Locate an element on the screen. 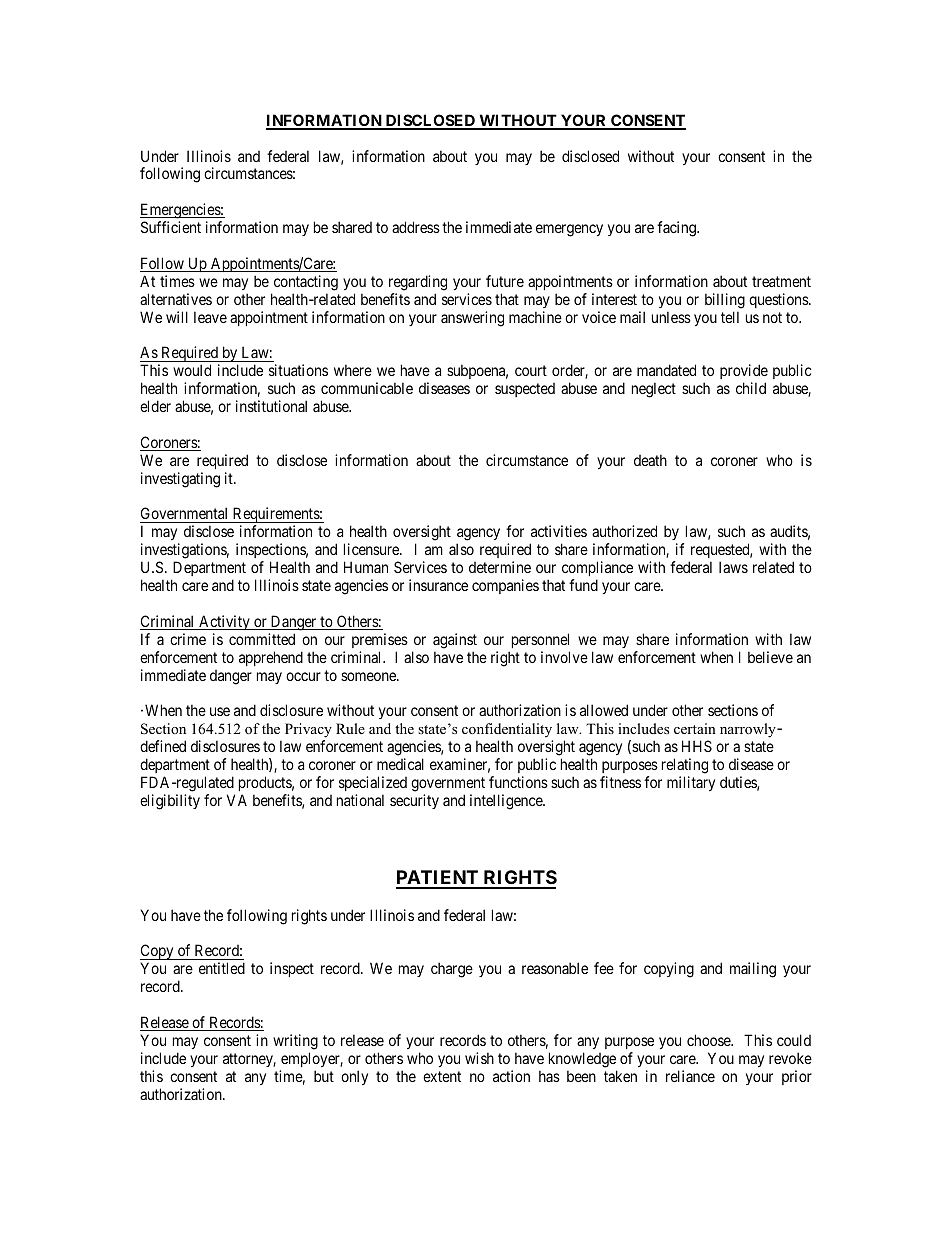  Sufficient is located at coordinates (171, 227).
